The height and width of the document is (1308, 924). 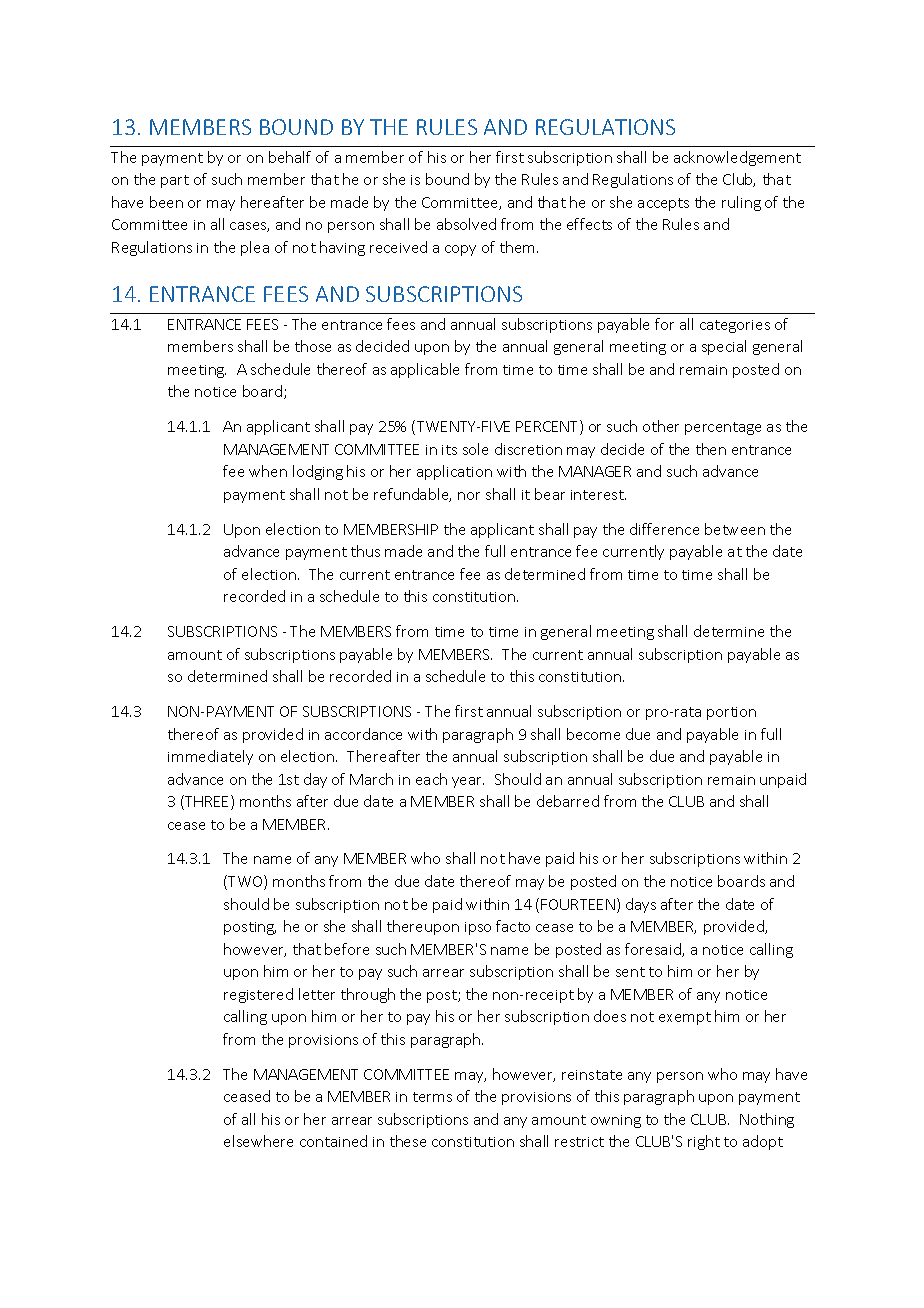 What do you see at coordinates (468, 782) in the document?
I see `year` at bounding box center [468, 782].
